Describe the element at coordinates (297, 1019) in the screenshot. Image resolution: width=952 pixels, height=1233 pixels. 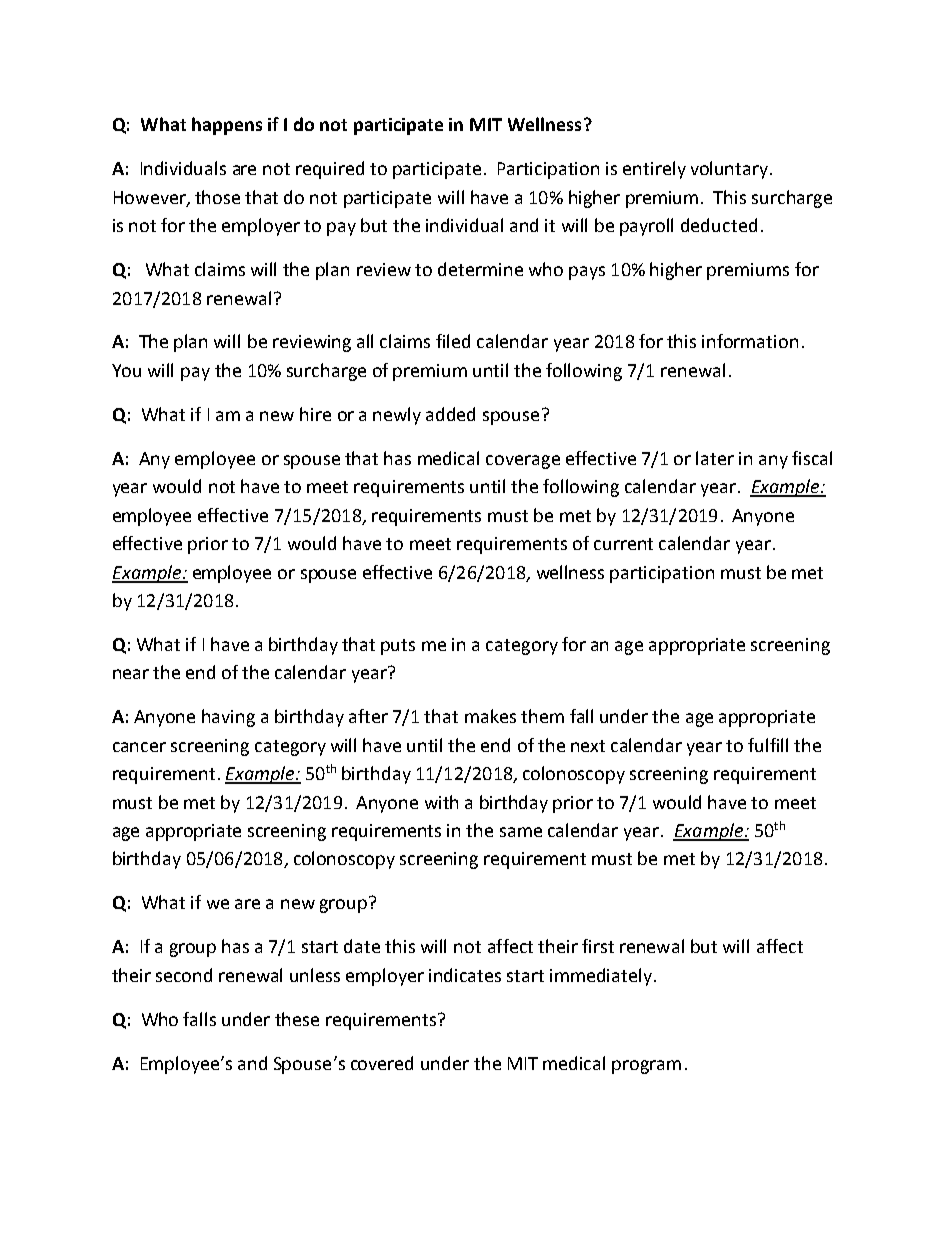
I see `these` at that location.
